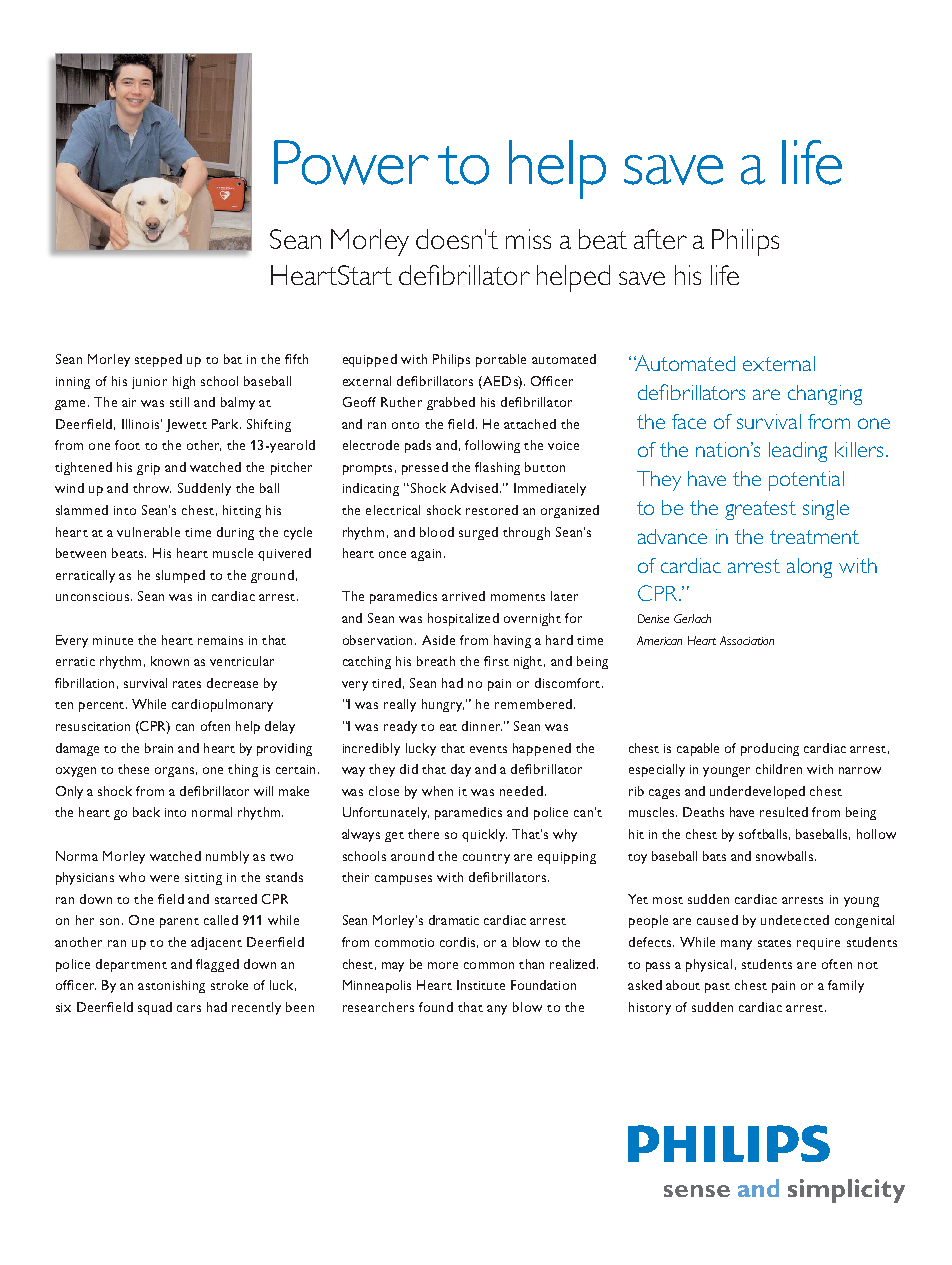 Image resolution: width=952 pixels, height=1265 pixels. What do you see at coordinates (171, 986) in the image?
I see `astonishing` at bounding box center [171, 986].
